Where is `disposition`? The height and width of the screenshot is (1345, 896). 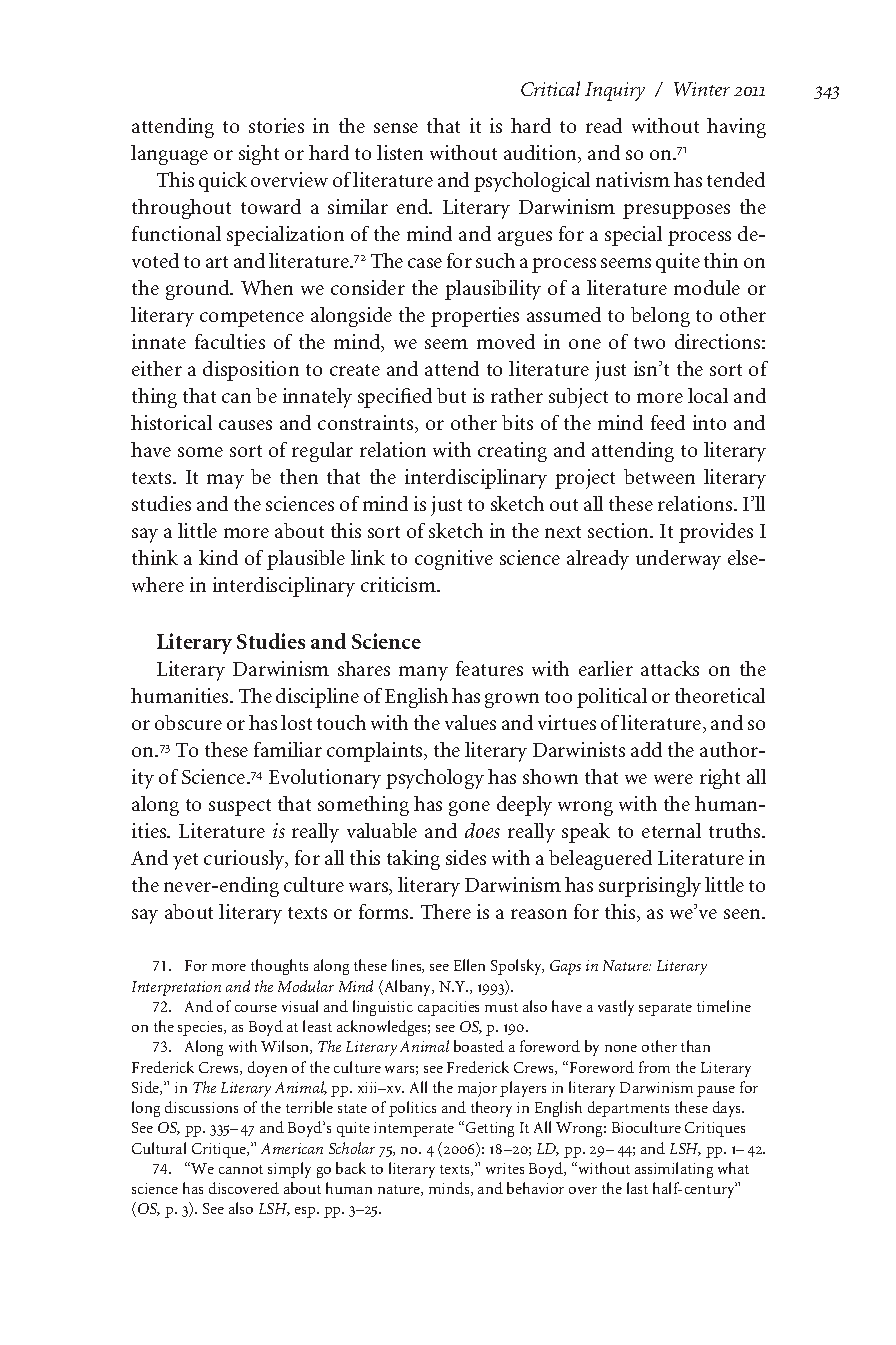 disposition is located at coordinates (251, 371).
